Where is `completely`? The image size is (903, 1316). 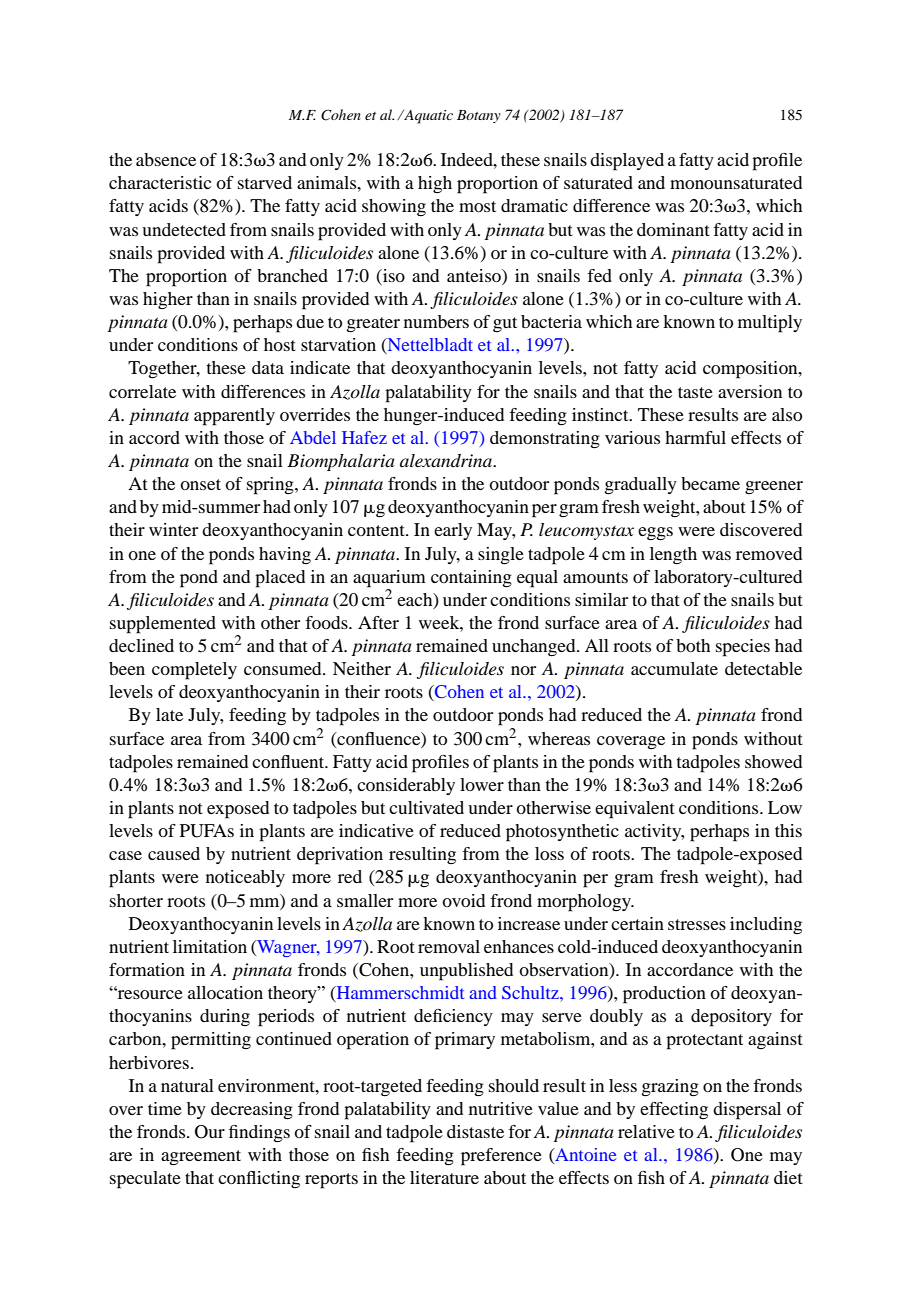 completely is located at coordinates (194, 671).
